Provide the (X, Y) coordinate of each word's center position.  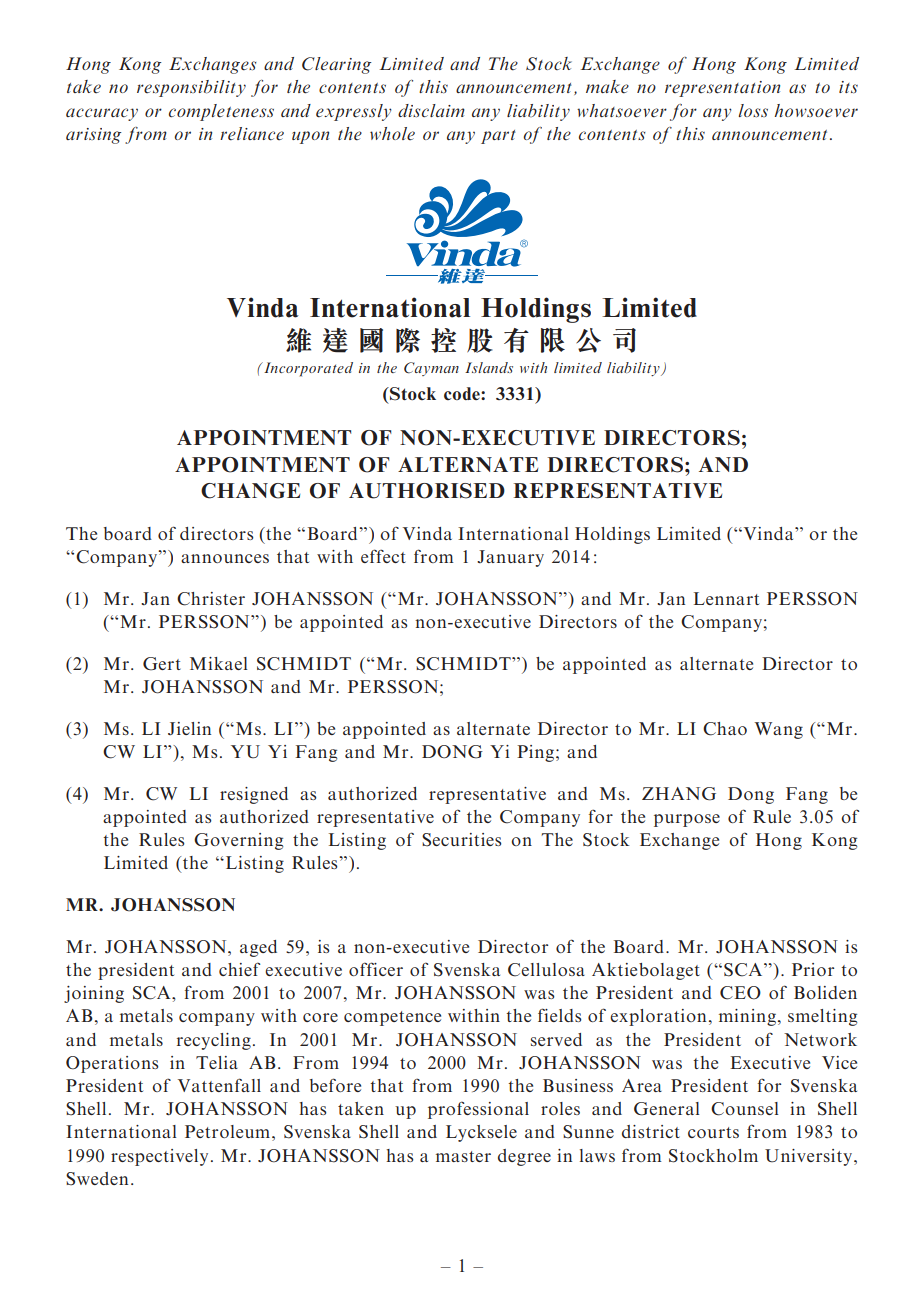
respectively (159, 1157)
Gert (162, 664)
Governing (239, 841)
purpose (687, 820)
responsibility (191, 88)
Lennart (726, 598)
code (463, 393)
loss (753, 110)
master (463, 1156)
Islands (489, 367)
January (510, 558)
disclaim (431, 110)
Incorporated (307, 369)
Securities (461, 840)
